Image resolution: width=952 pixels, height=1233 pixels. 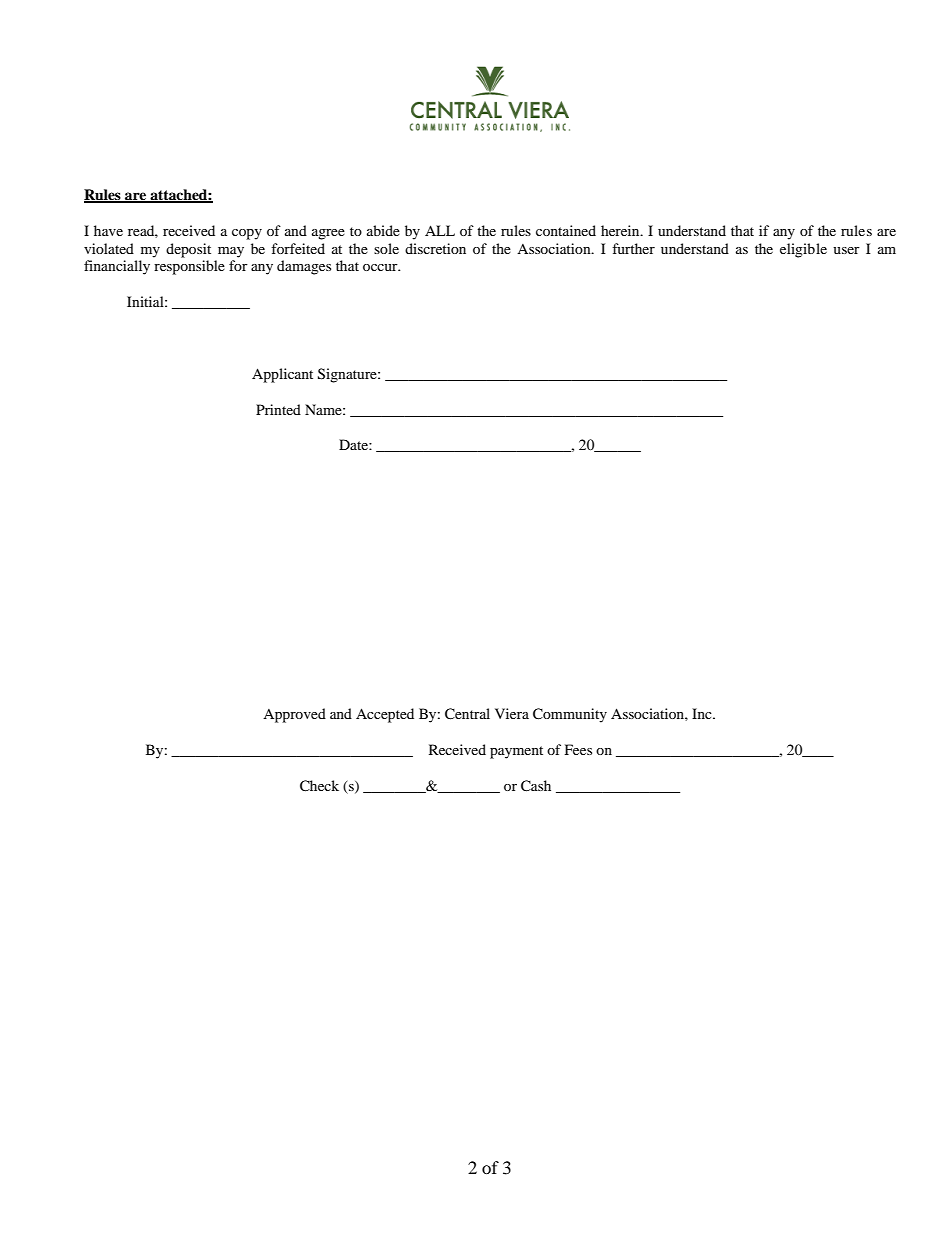 I want to click on Check, so click(x=319, y=786).
